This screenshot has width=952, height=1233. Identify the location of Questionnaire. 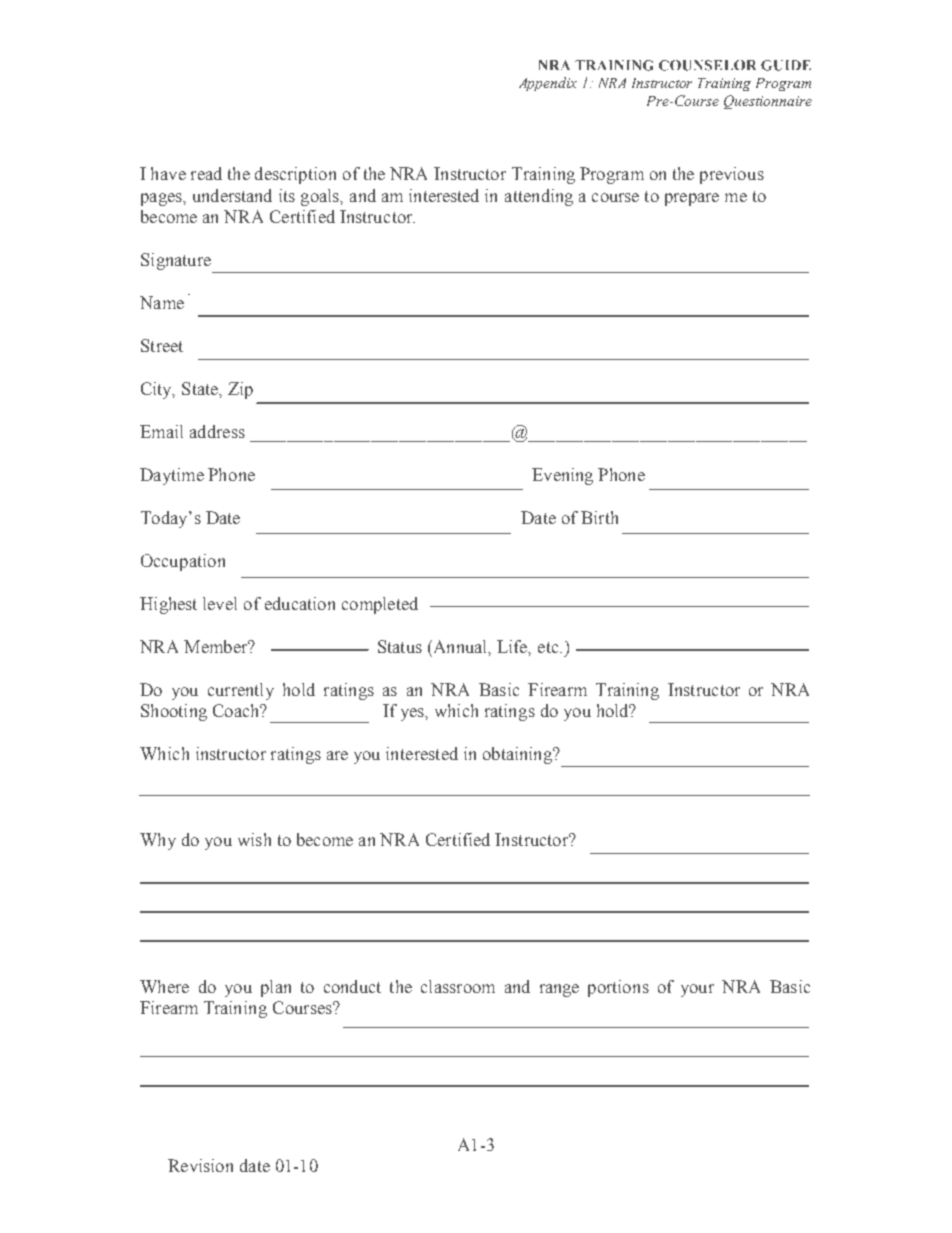
(768, 102).
